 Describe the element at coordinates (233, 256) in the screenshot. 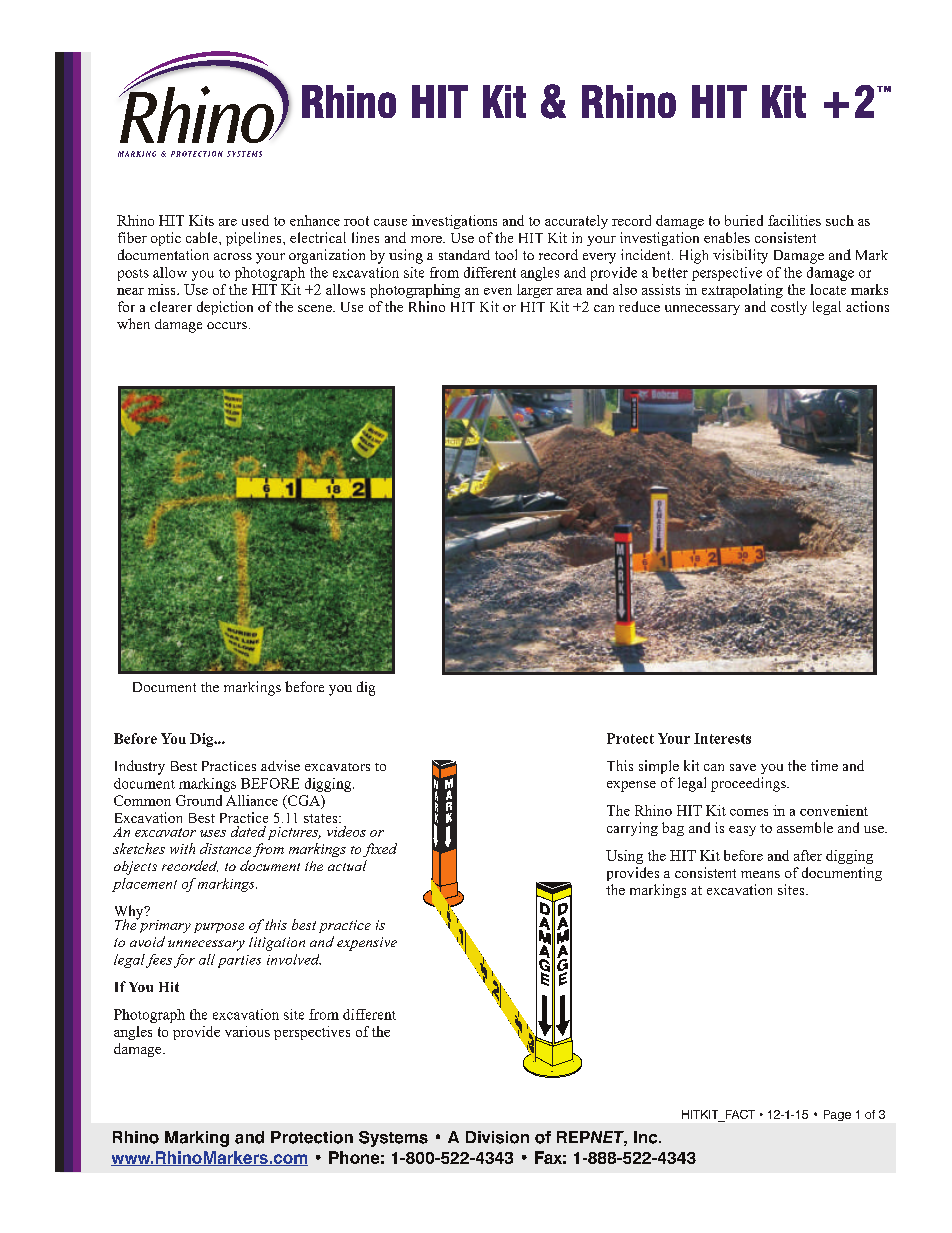

I see `across` at that location.
